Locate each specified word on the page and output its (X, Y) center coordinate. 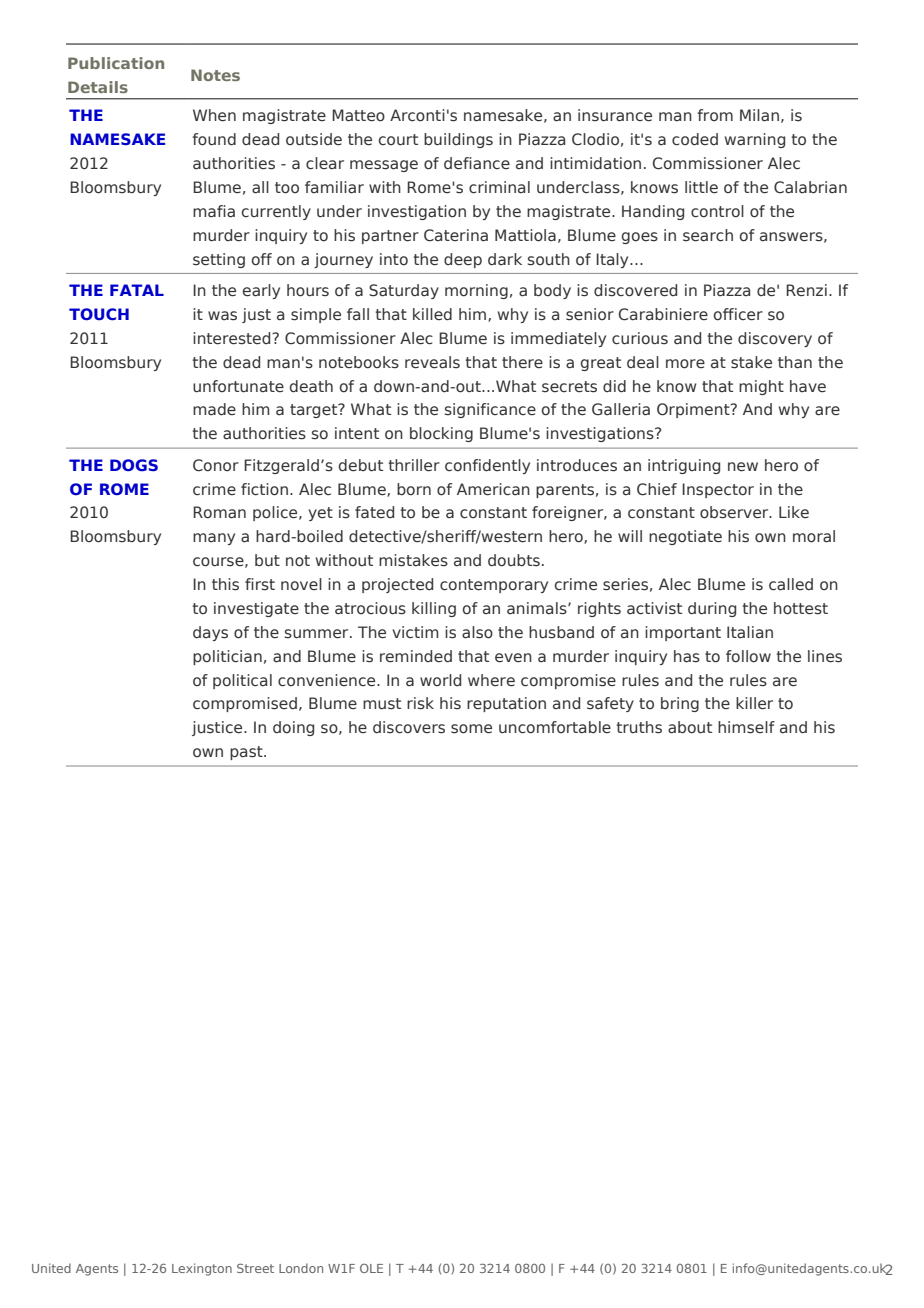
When (214, 115)
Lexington (202, 1269)
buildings (458, 140)
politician (227, 657)
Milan (759, 115)
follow (748, 656)
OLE (371, 1268)
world (440, 680)
